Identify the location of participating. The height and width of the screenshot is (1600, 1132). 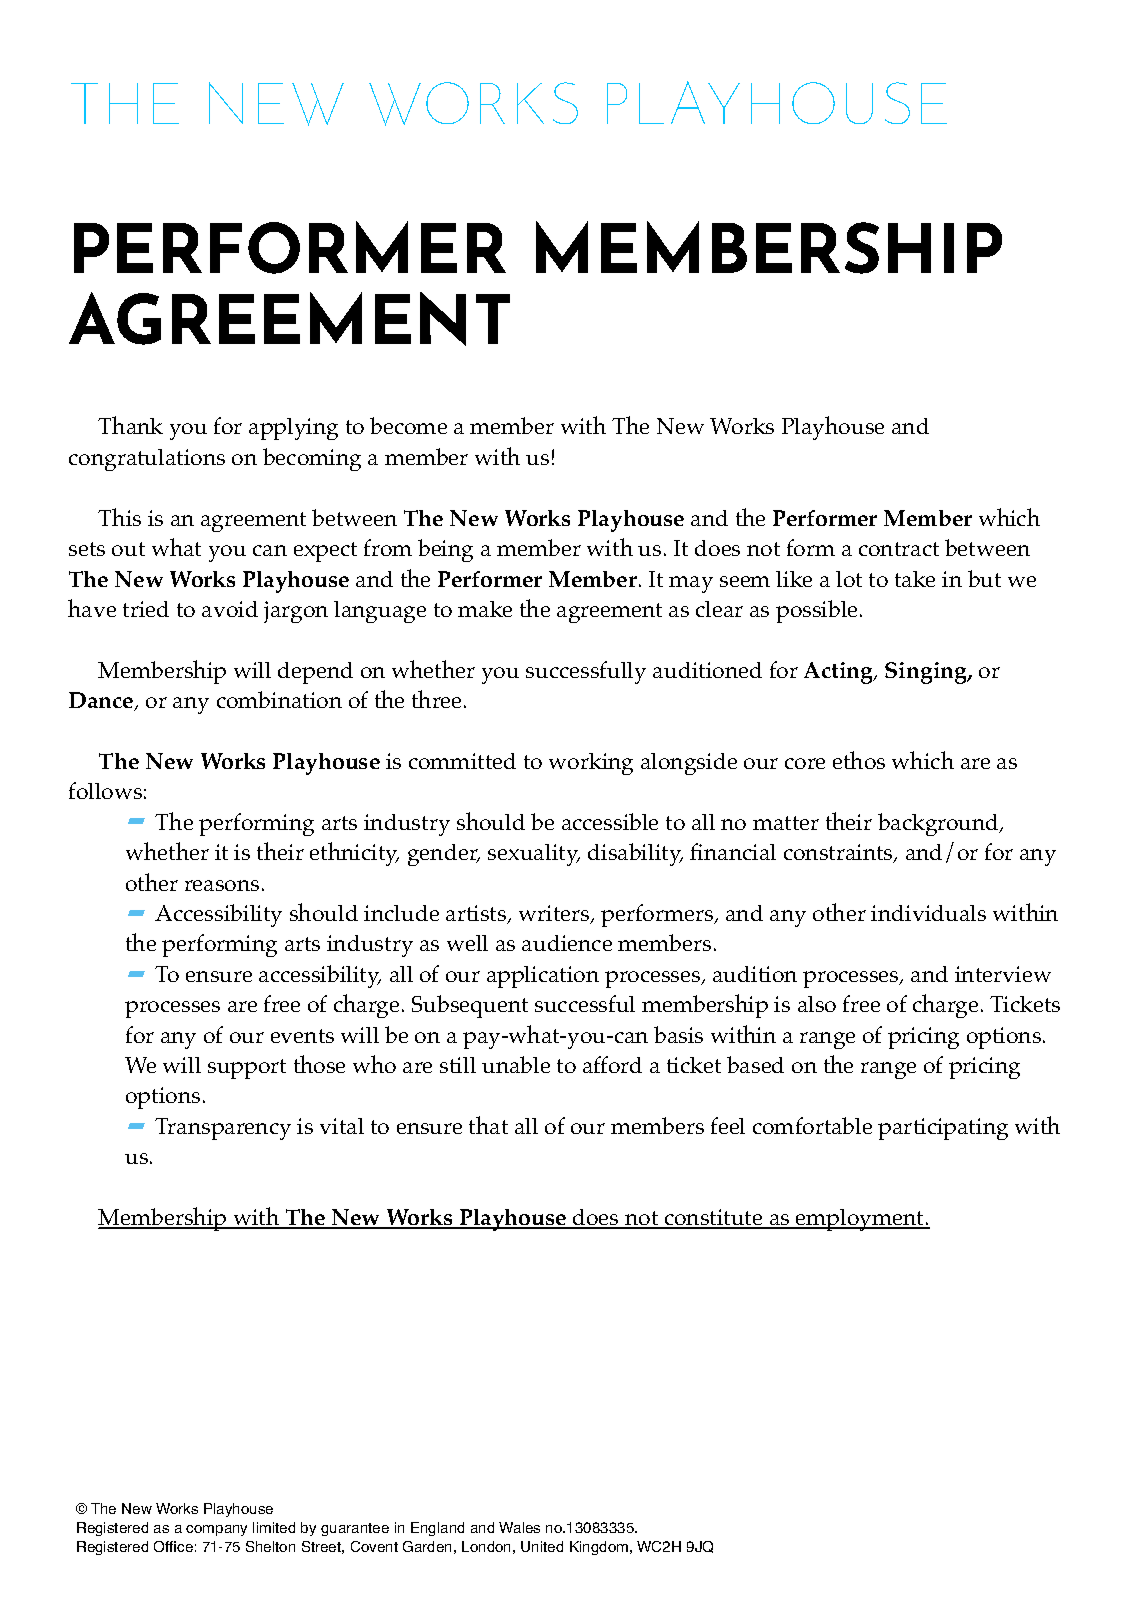
(943, 1129).
